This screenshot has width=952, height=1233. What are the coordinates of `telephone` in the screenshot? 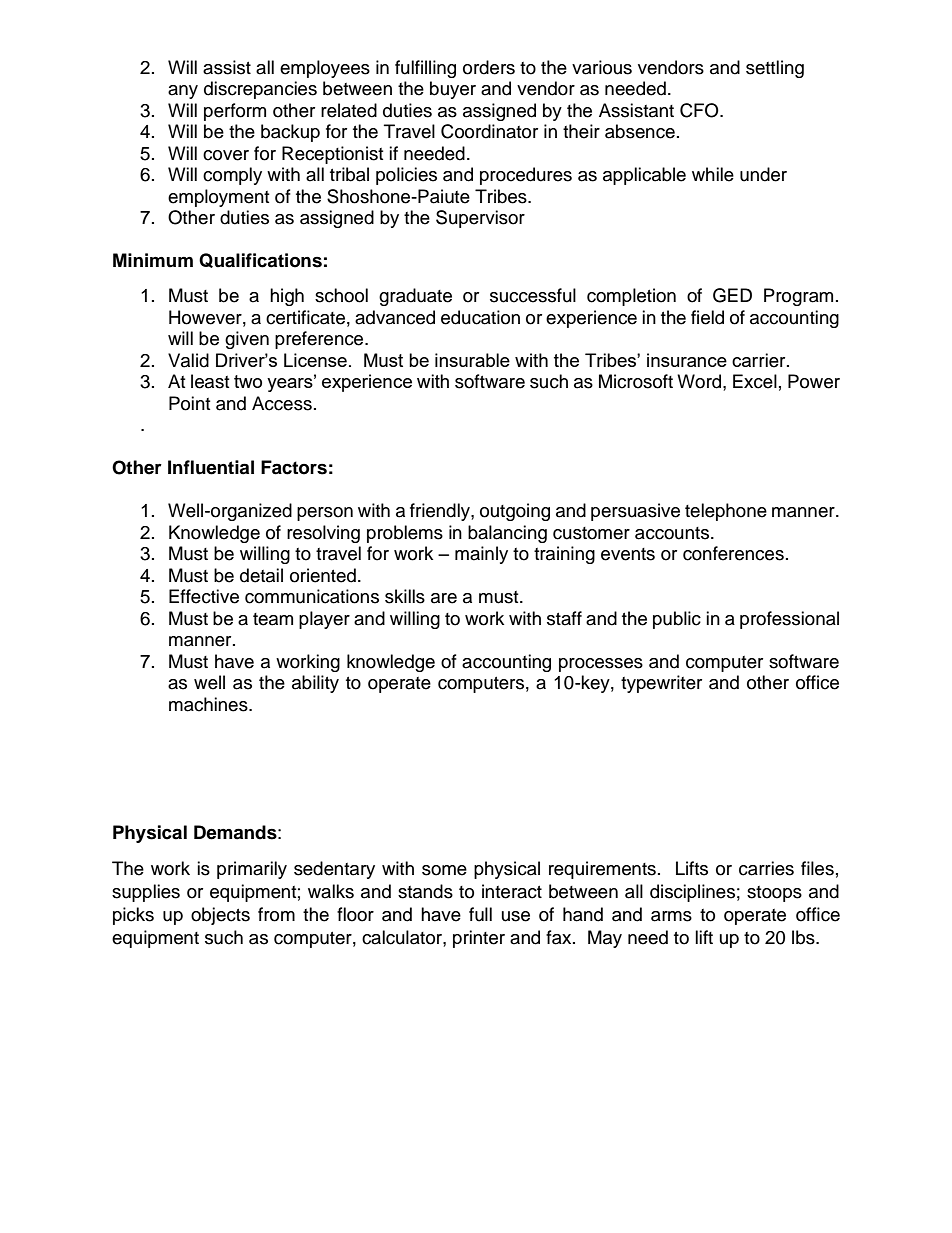 It's located at (726, 512).
